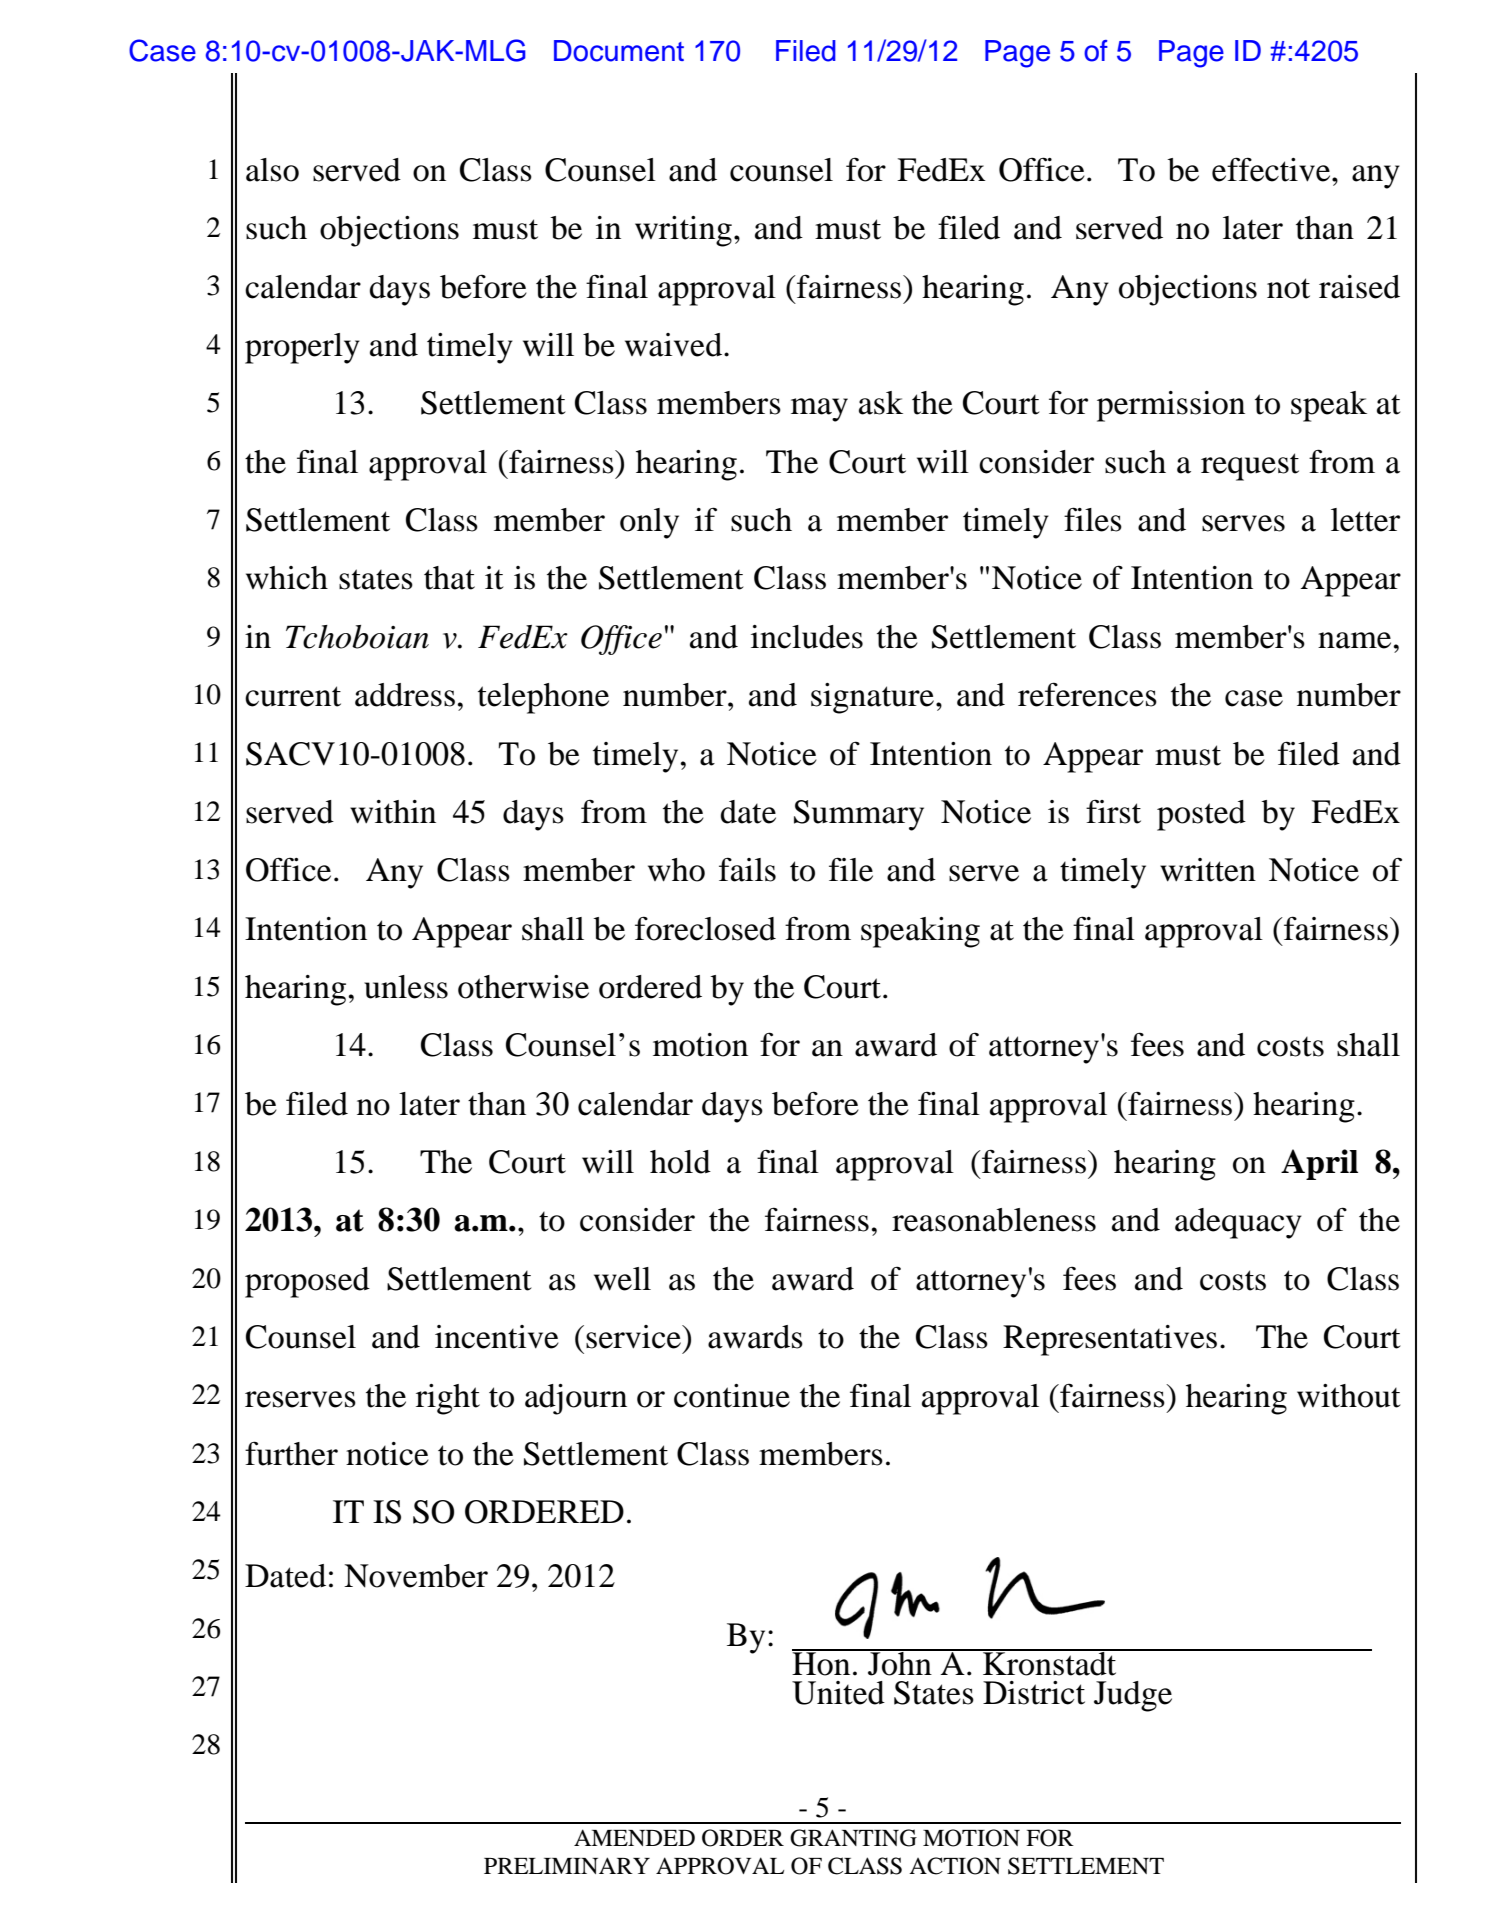 This page has height=1926, width=1488. Describe the element at coordinates (853, 1838) in the page. I see `GRANTING` at that location.
